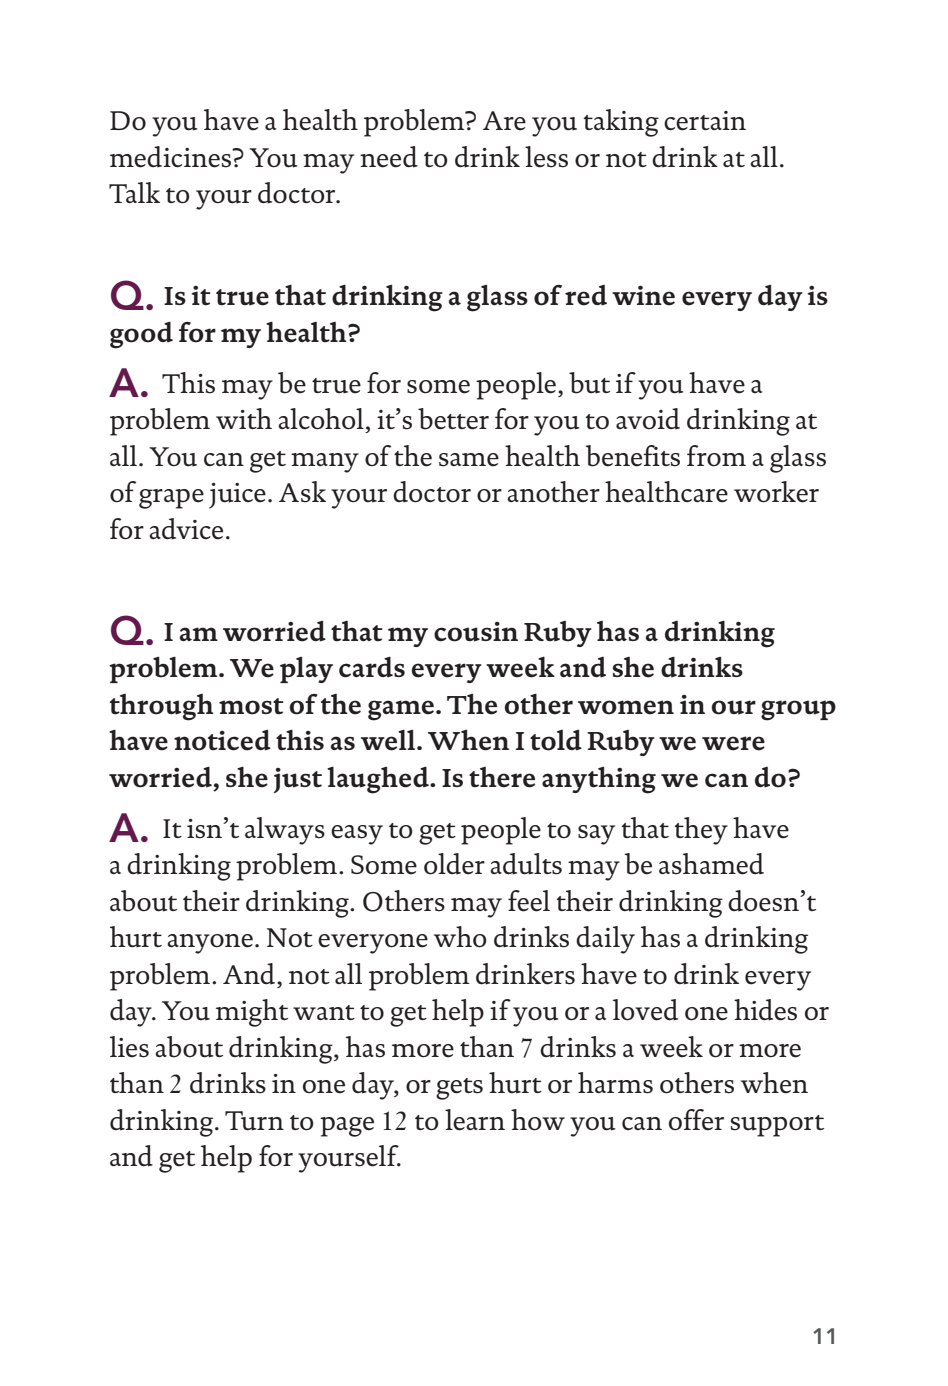  I want to click on Turn, so click(254, 1121).
